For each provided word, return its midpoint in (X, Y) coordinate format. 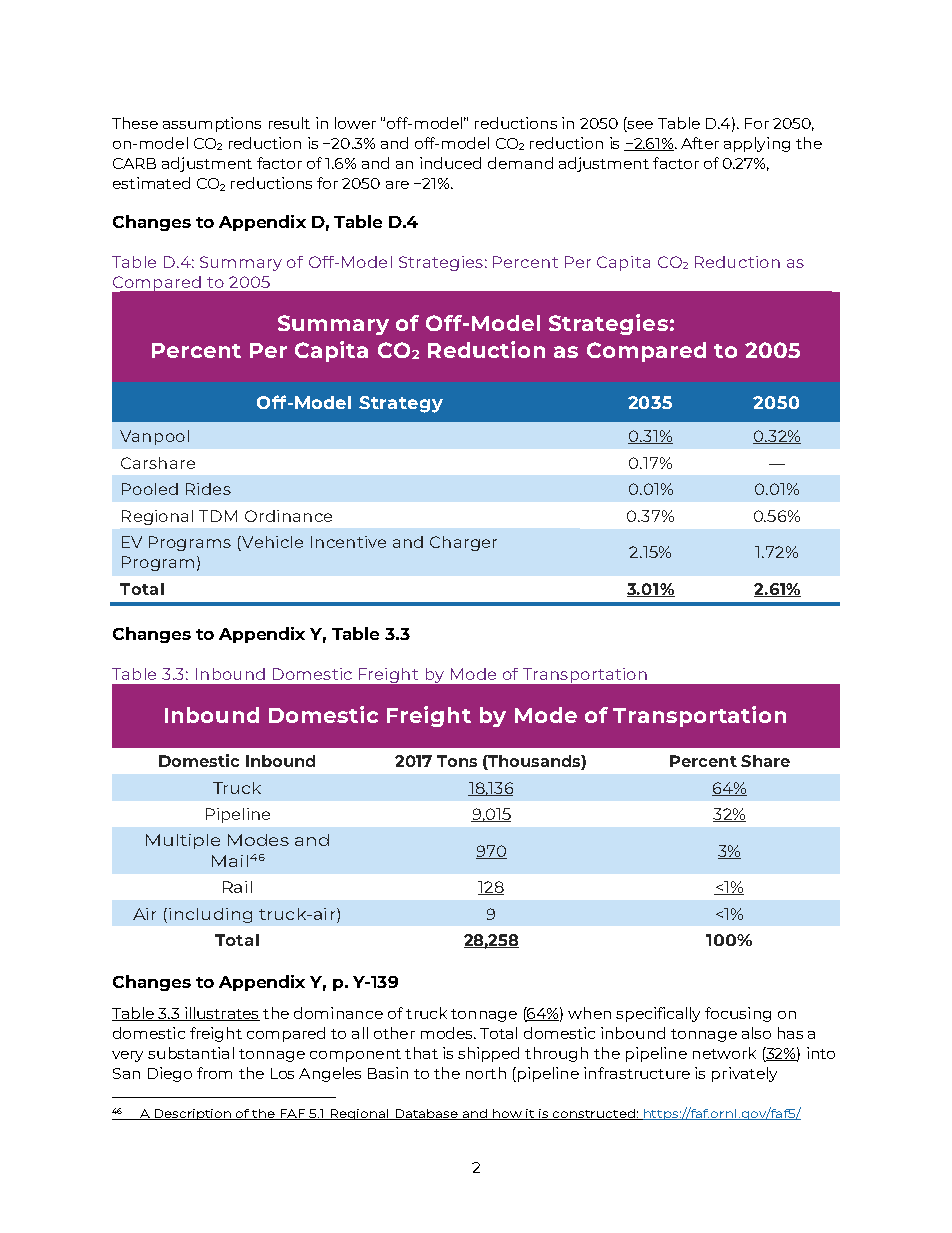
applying (757, 144)
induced (450, 163)
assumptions (212, 124)
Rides (208, 489)
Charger (463, 543)
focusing (738, 1014)
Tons (457, 761)
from (214, 1073)
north (486, 1073)
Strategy (401, 404)
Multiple (183, 841)
